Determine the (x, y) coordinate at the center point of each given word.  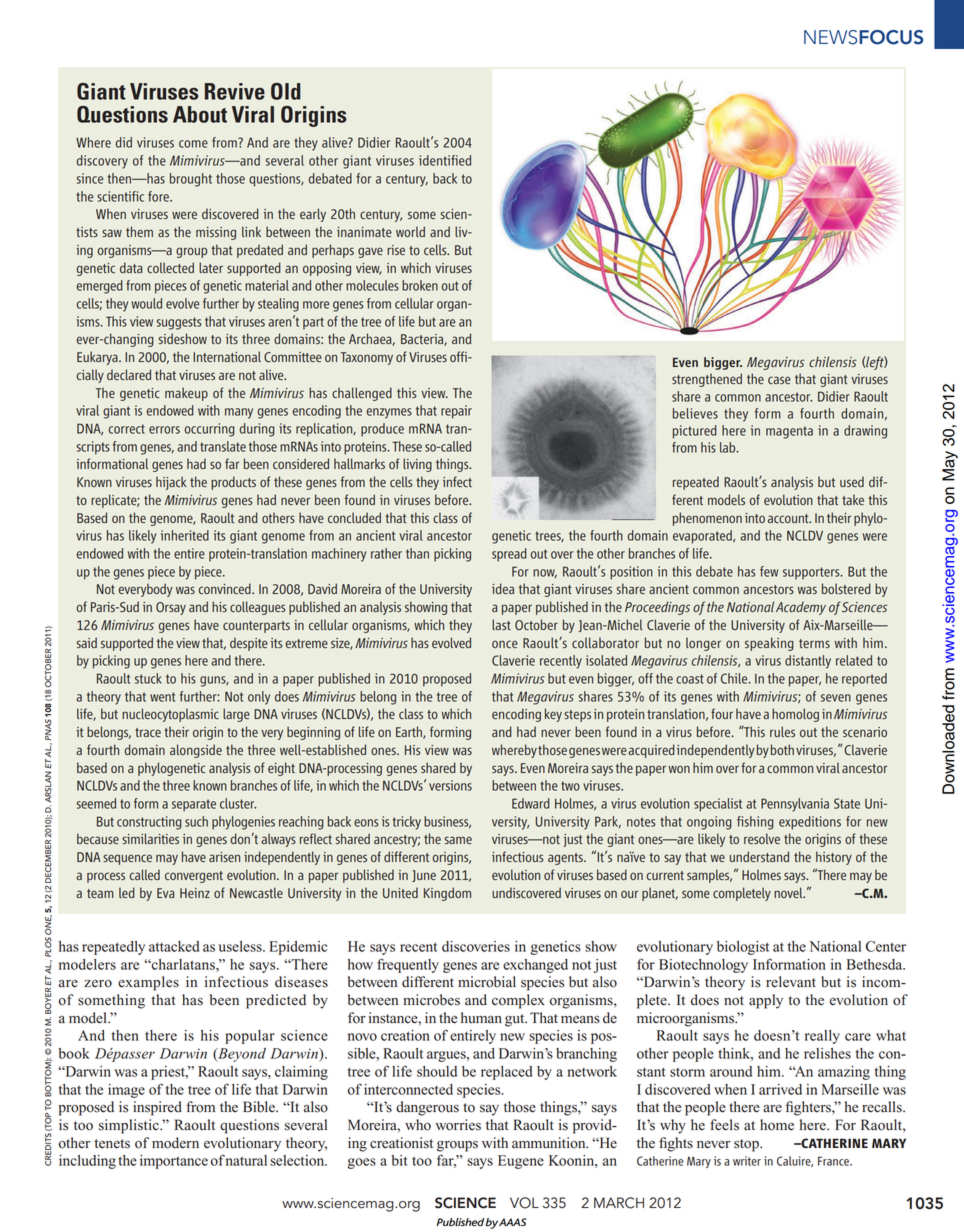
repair (456, 412)
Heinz (195, 893)
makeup (186, 394)
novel (789, 892)
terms (814, 643)
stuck (148, 678)
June (424, 876)
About (200, 114)
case (779, 380)
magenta (789, 432)
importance (174, 1162)
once (505, 644)
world (410, 231)
